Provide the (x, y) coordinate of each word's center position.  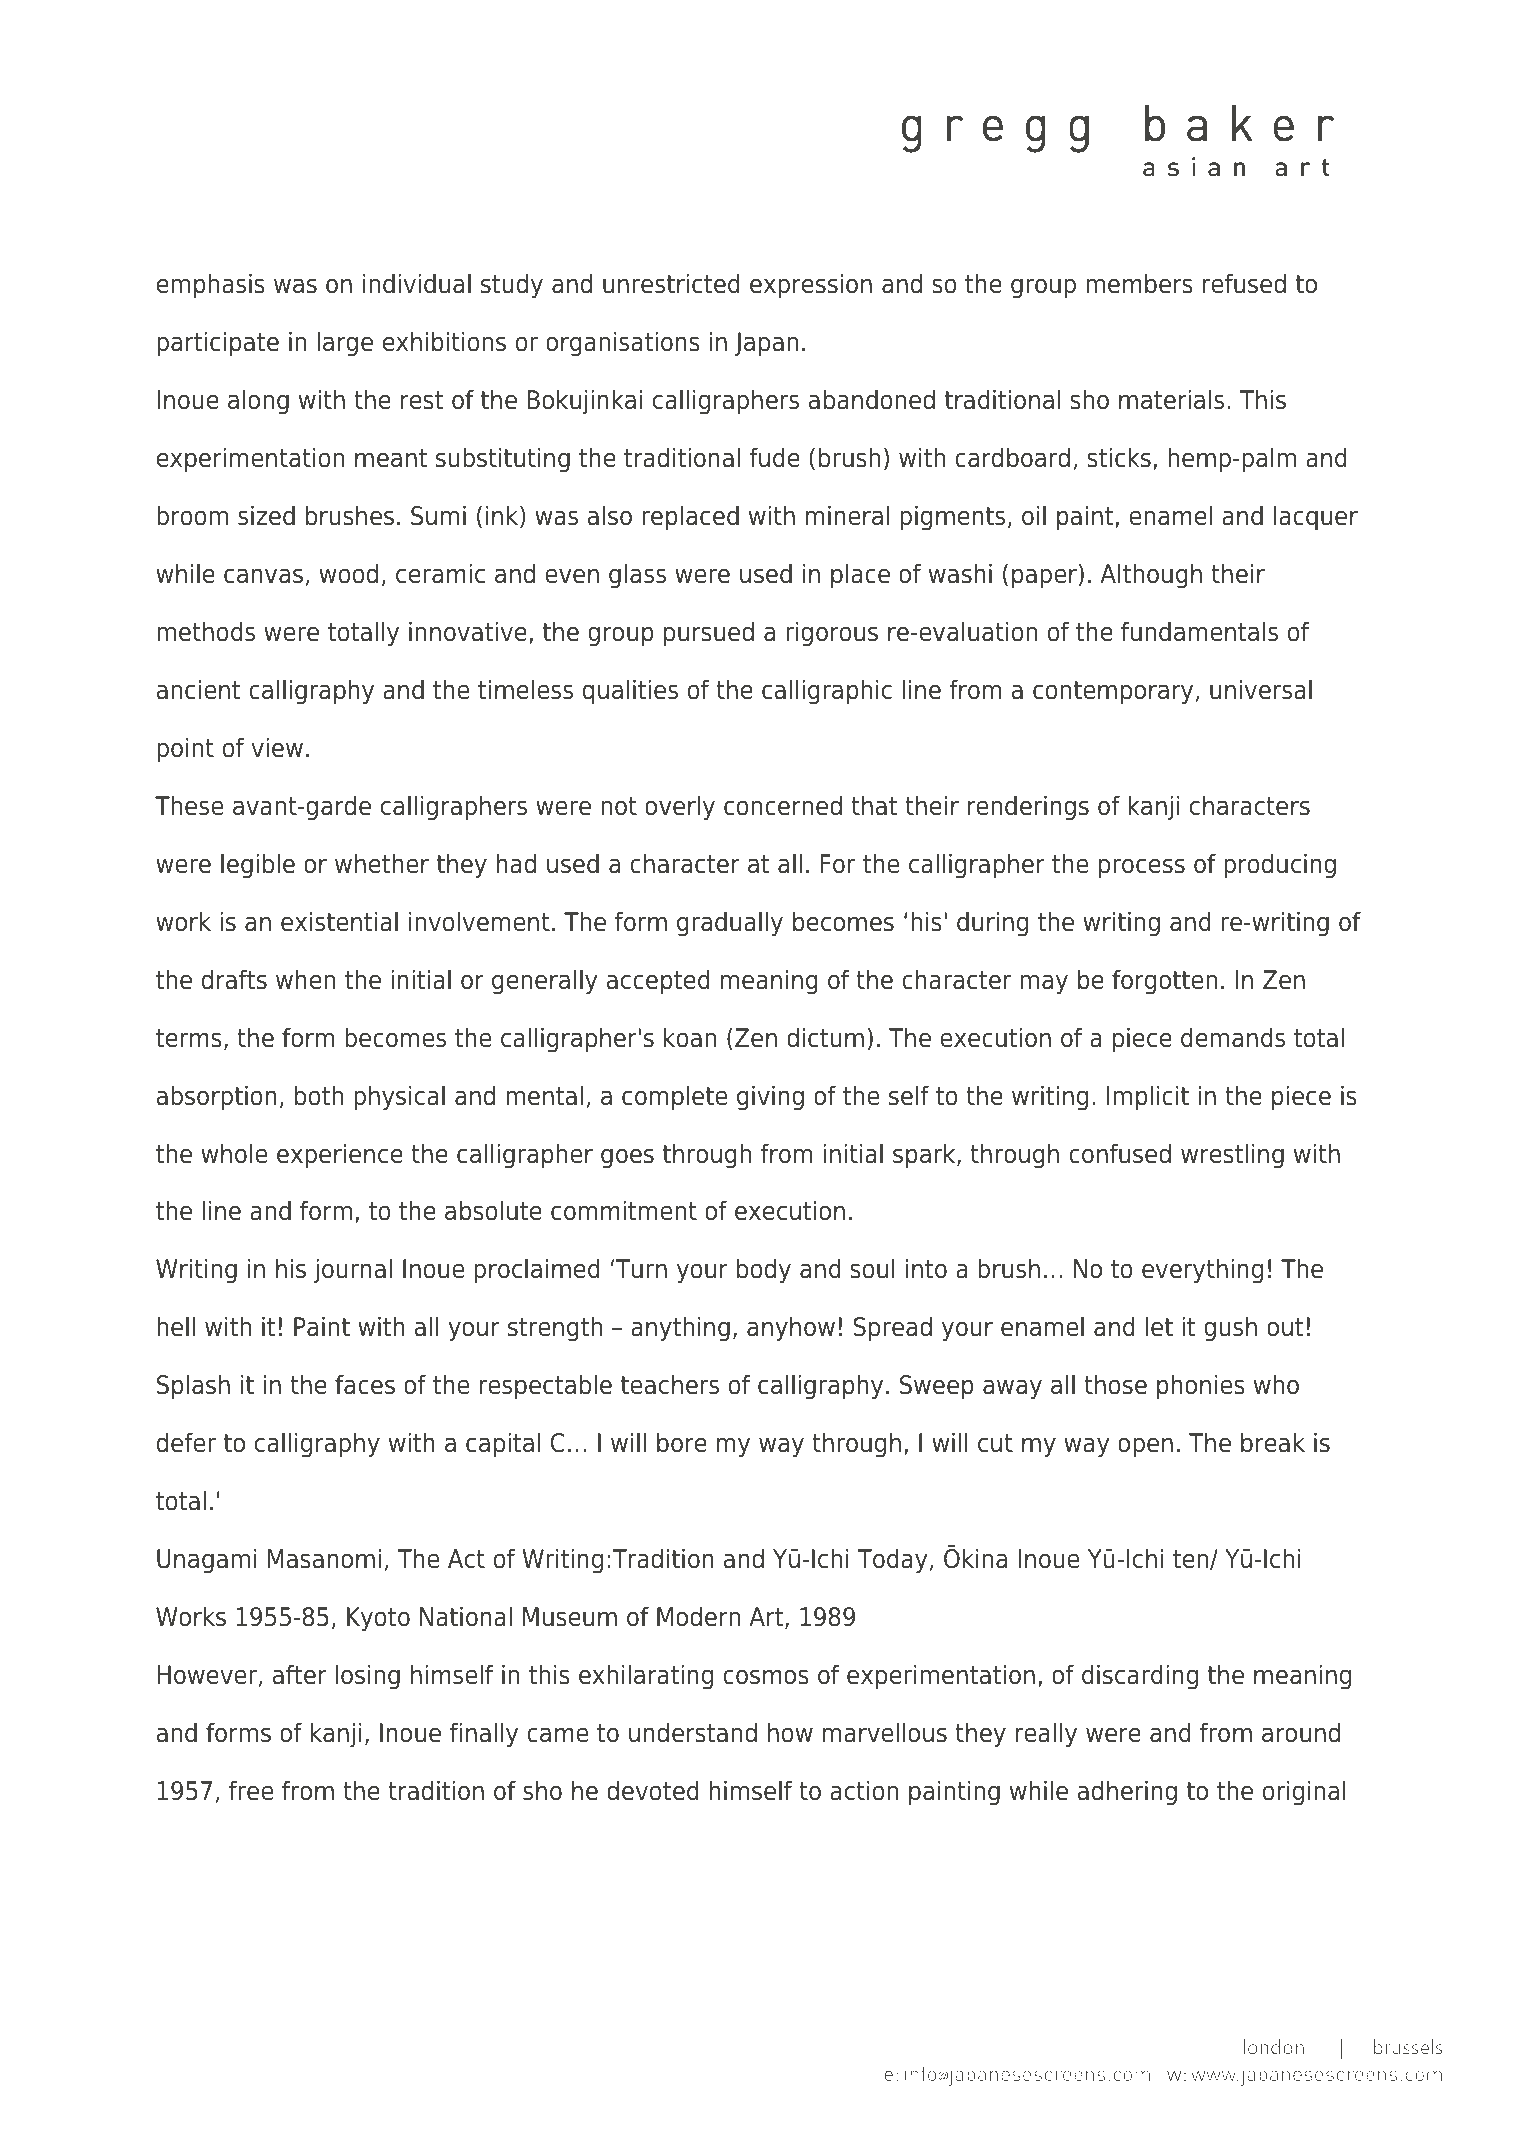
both (319, 1095)
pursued (709, 634)
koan (690, 1037)
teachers (670, 1384)
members (1139, 283)
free (251, 1790)
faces (365, 1384)
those (1115, 1384)
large (345, 344)
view (277, 747)
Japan (766, 344)
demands (1233, 1037)
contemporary (1113, 693)
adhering (1127, 1793)
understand (693, 1732)
